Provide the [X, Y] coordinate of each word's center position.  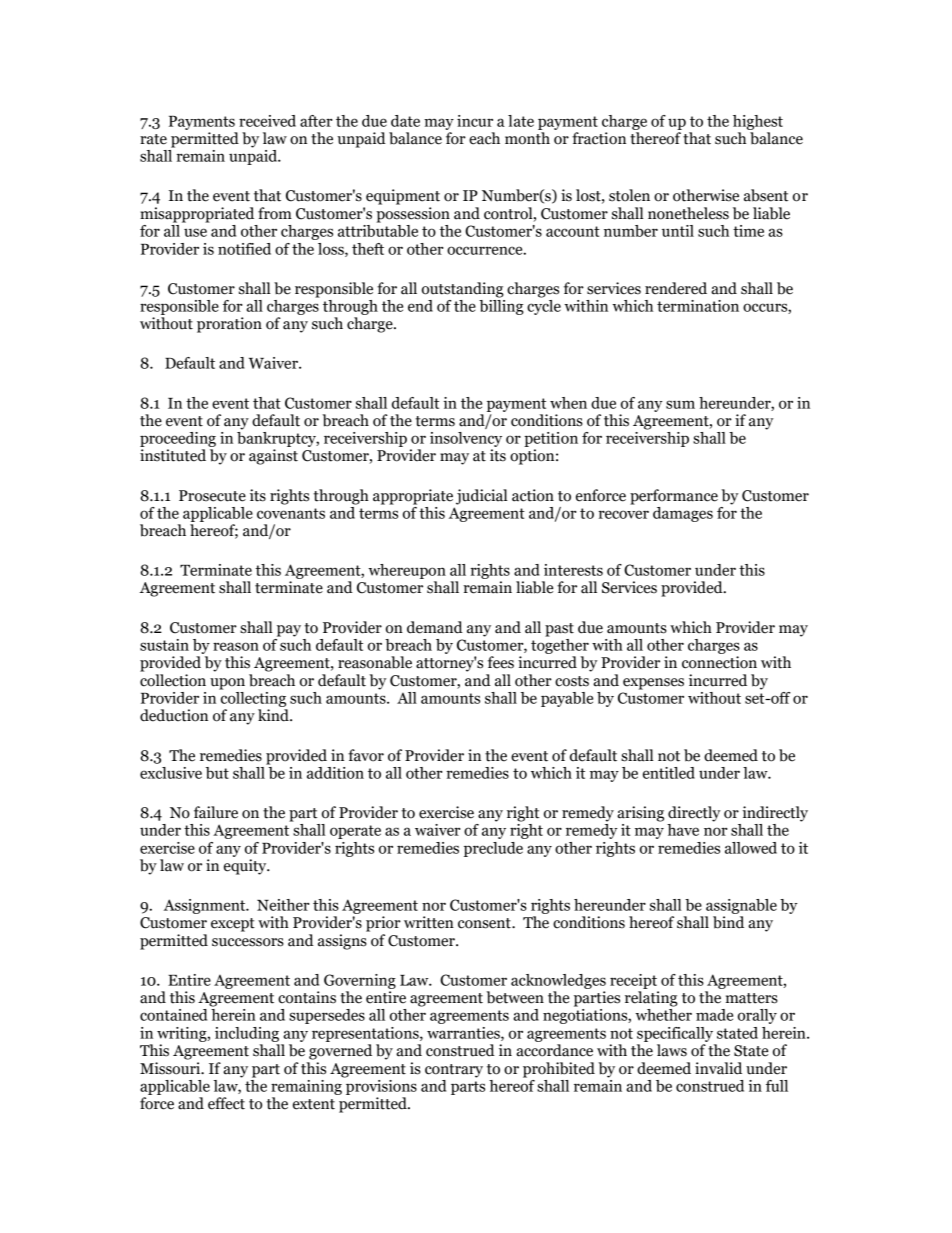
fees [501, 662]
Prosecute [212, 496]
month [527, 138]
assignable [741, 906]
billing [501, 306]
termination [698, 306]
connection [719, 662]
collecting [252, 698]
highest [758, 122]
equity [246, 867]
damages [683, 514]
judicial [482, 497]
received [267, 121]
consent [485, 923]
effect [226, 1103]
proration [229, 325]
